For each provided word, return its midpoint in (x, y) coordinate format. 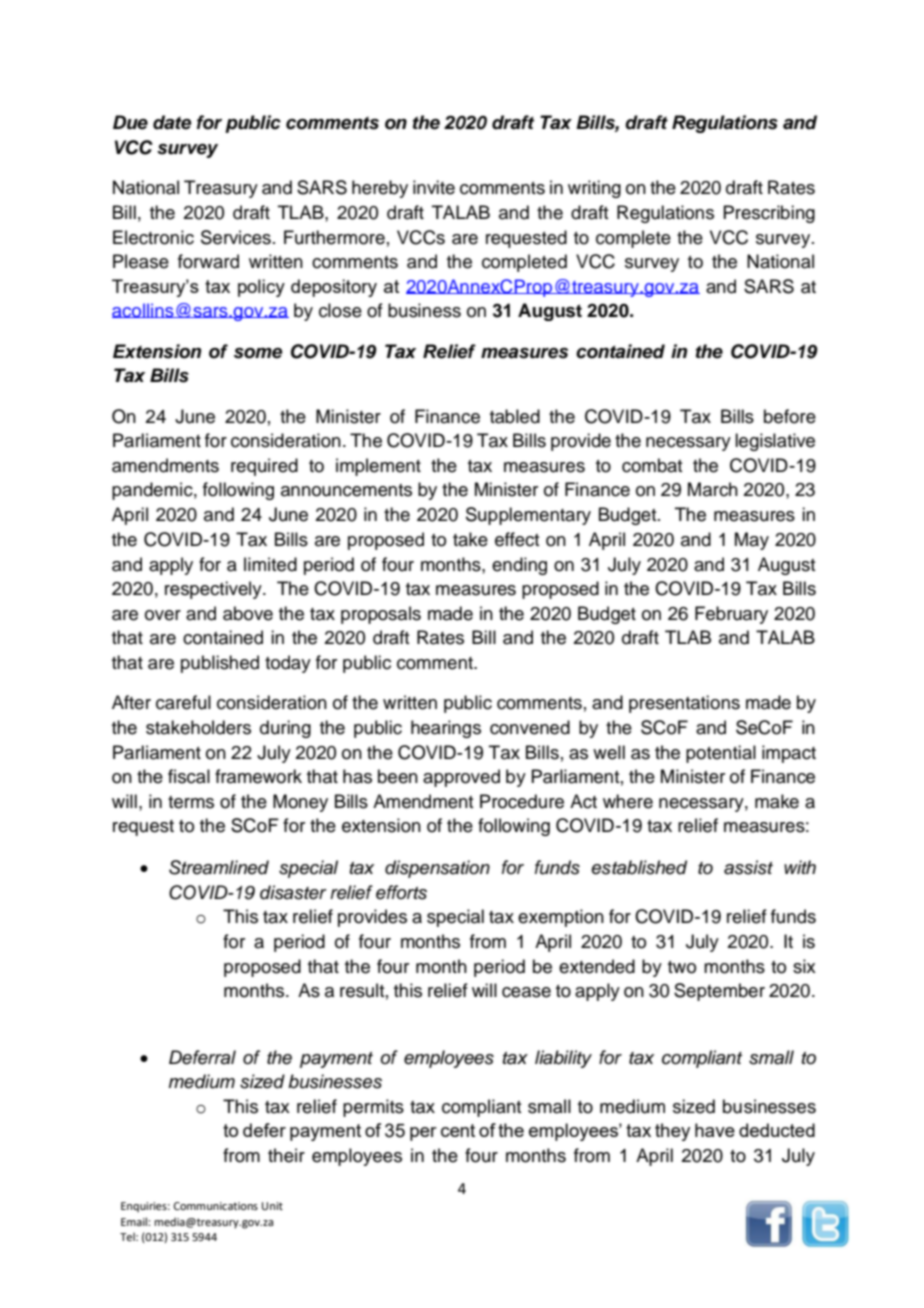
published (220, 664)
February (731, 615)
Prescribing (769, 214)
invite (434, 187)
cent (458, 1130)
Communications (216, 1206)
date (172, 122)
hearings (446, 729)
